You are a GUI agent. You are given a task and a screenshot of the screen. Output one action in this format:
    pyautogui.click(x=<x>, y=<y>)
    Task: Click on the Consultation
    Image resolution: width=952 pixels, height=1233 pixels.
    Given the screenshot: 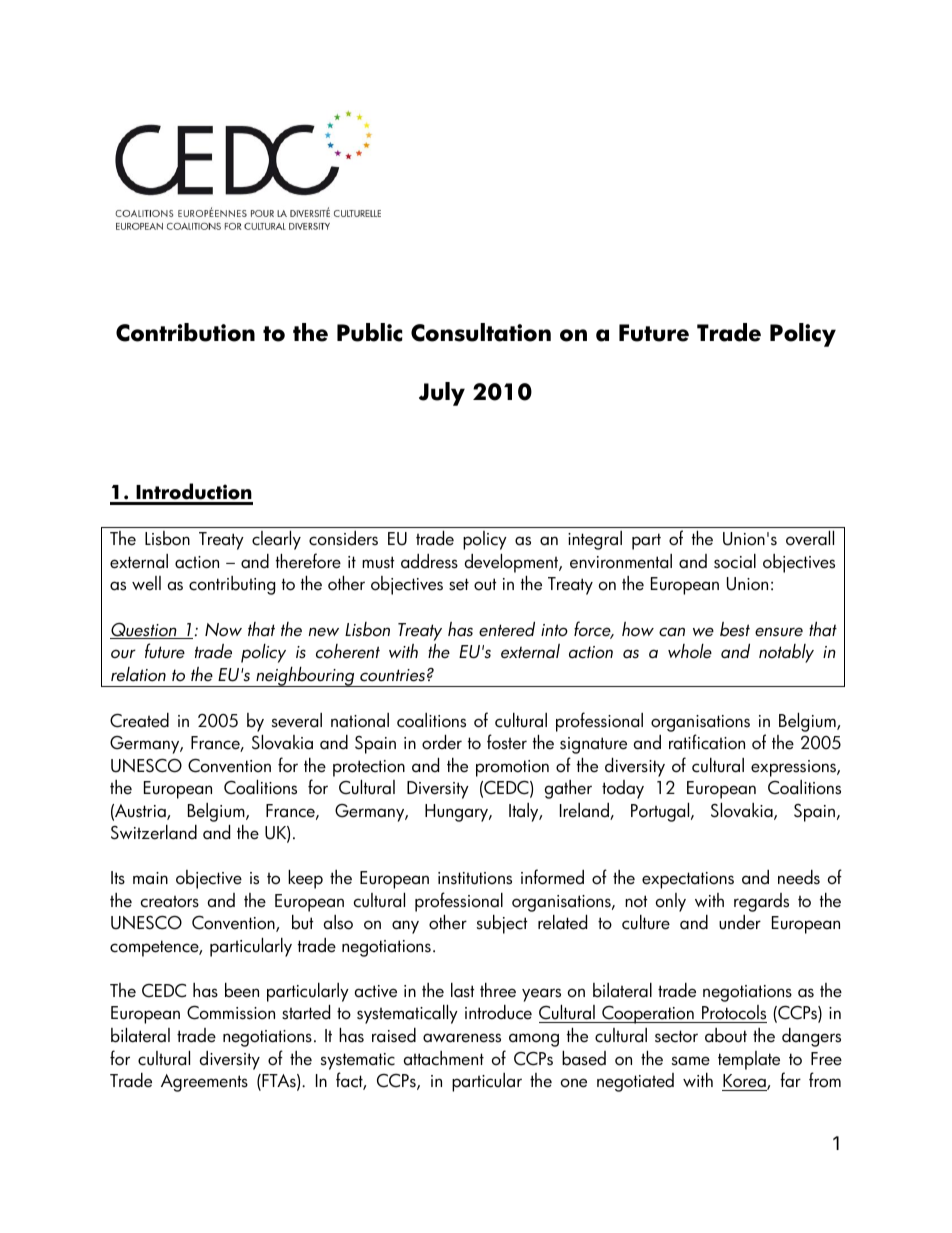 What is the action you would take?
    pyautogui.click(x=481, y=332)
